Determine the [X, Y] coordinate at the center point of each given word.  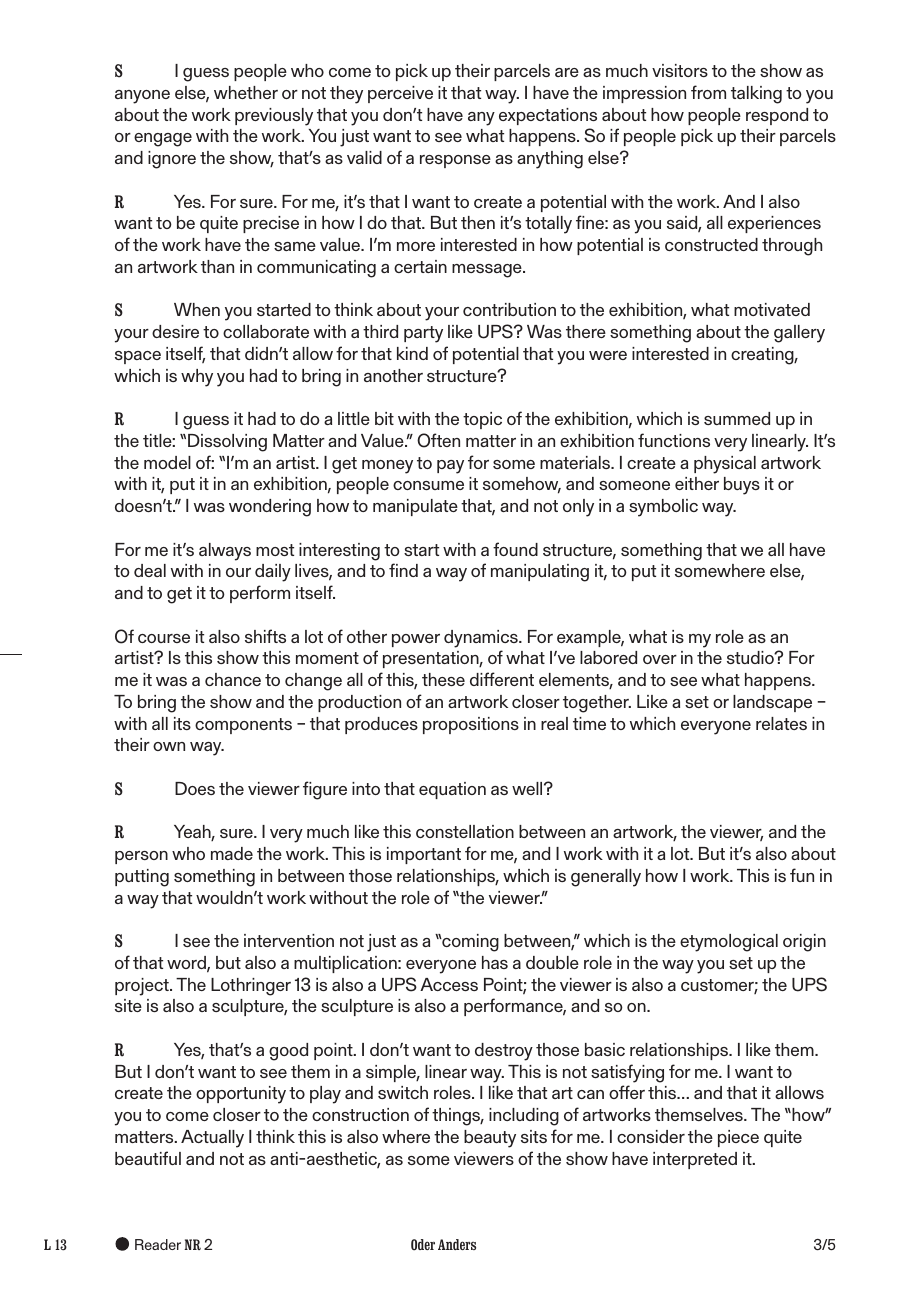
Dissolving [227, 443]
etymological [729, 943]
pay [450, 467]
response [455, 161]
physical [725, 465]
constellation [465, 831]
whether [246, 92]
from [708, 92]
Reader [158, 1244]
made [232, 853]
